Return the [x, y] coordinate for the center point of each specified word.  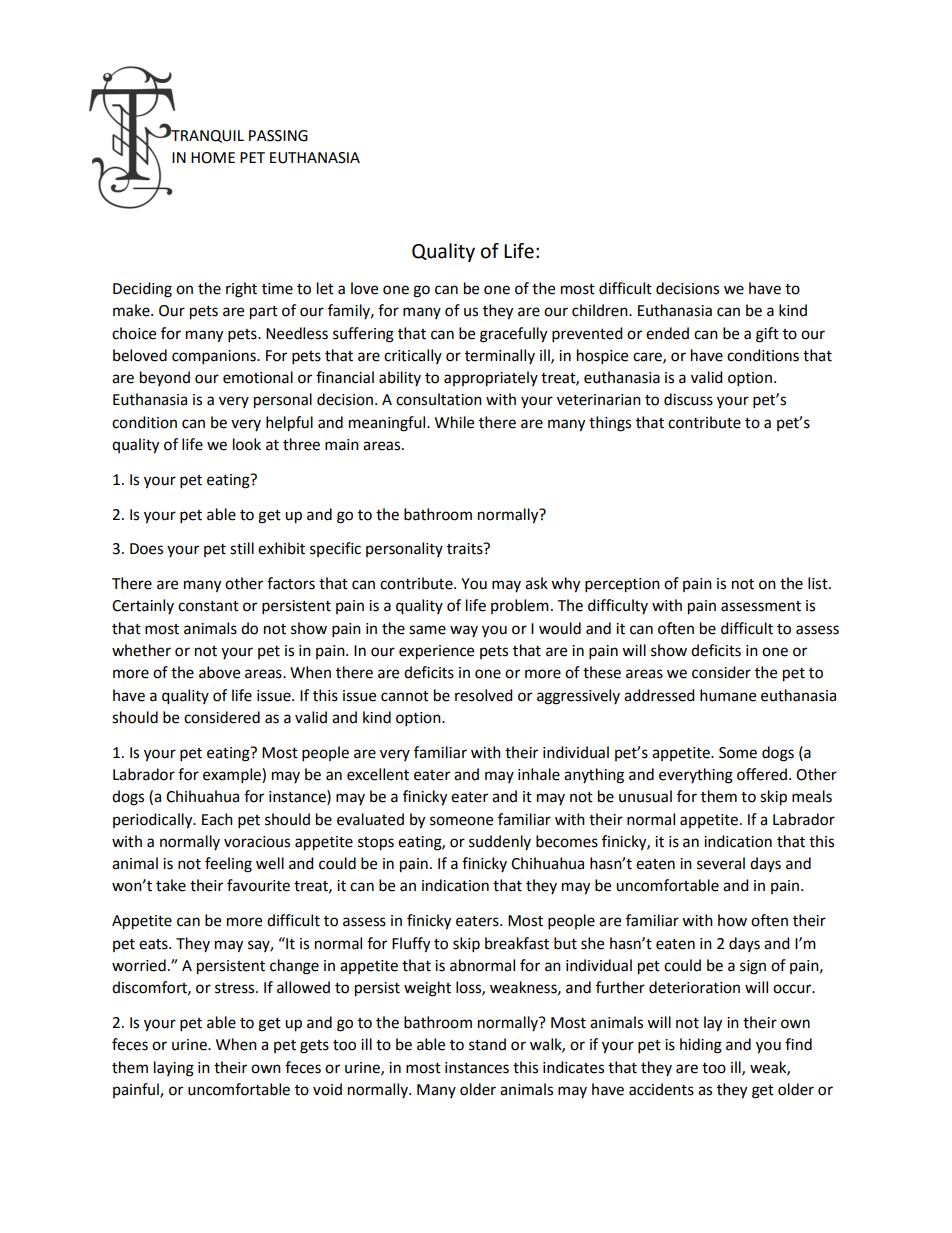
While [454, 422]
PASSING [278, 136]
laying [174, 1069]
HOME [213, 158]
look [247, 444]
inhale [539, 774]
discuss [688, 399]
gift [767, 335]
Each [217, 819]
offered [763, 774]
